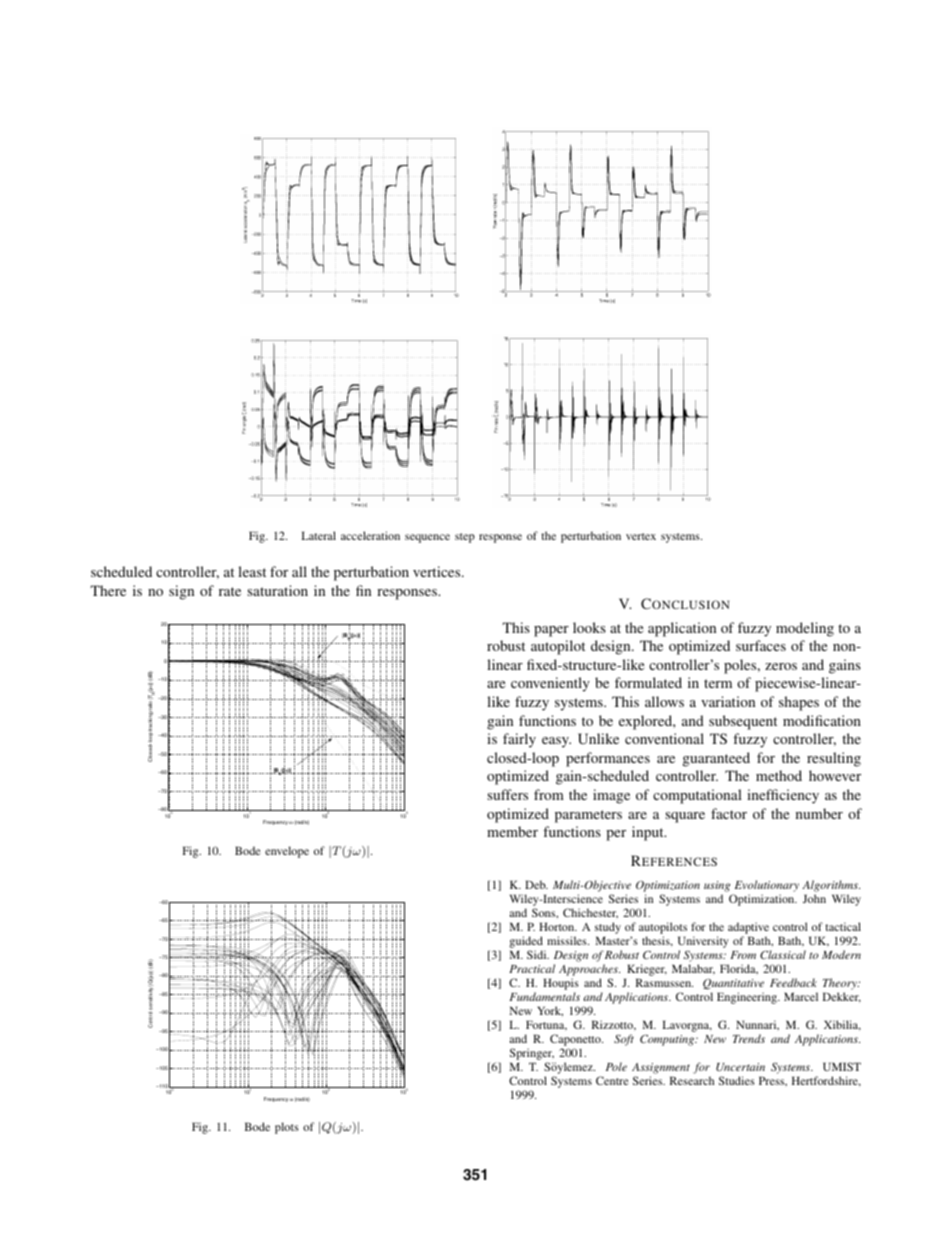  Describe the element at coordinates (512, 831) in the image. I see `member` at that location.
